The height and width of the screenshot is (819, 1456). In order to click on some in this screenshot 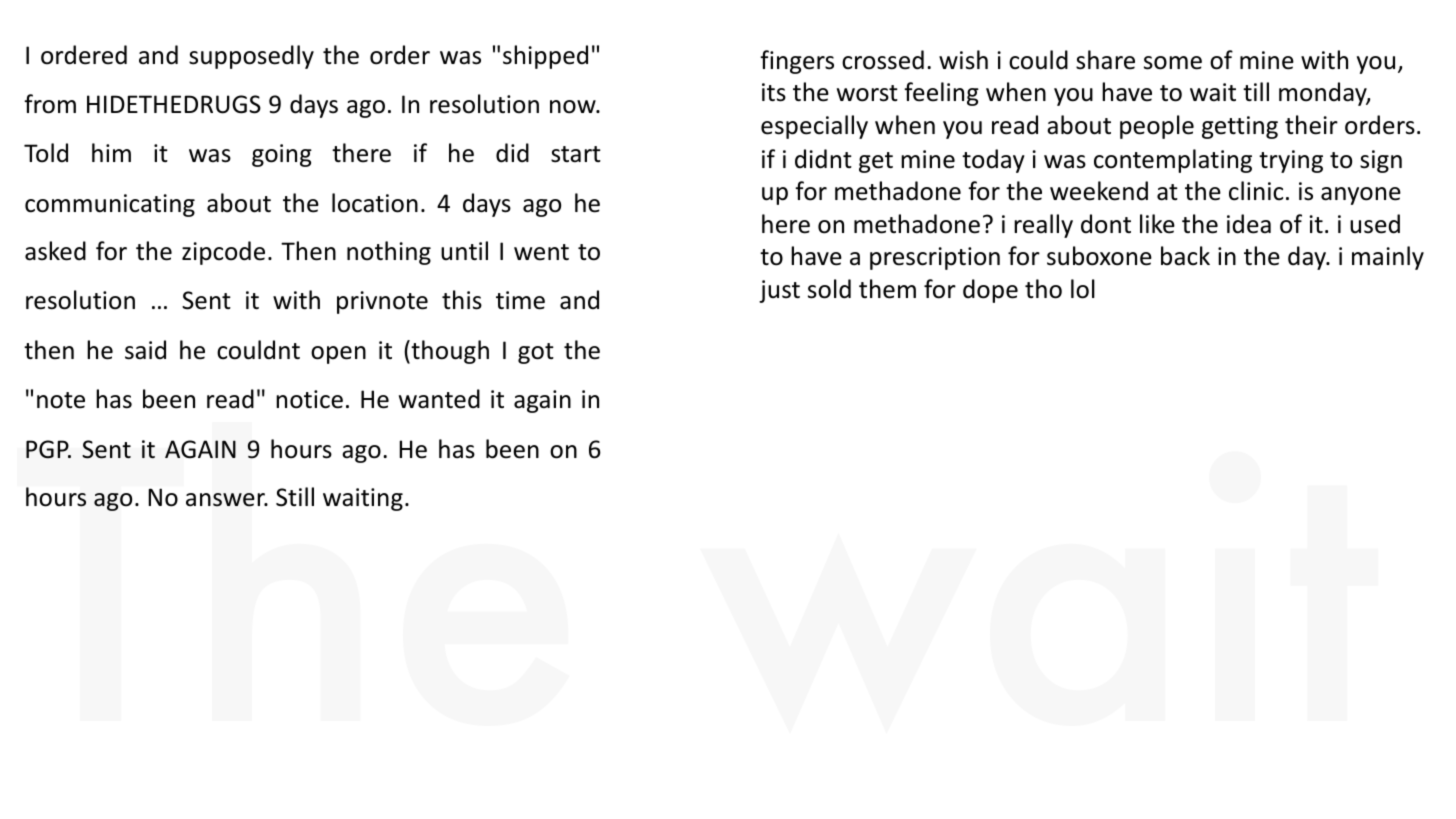, I will do `click(1173, 63)`.
